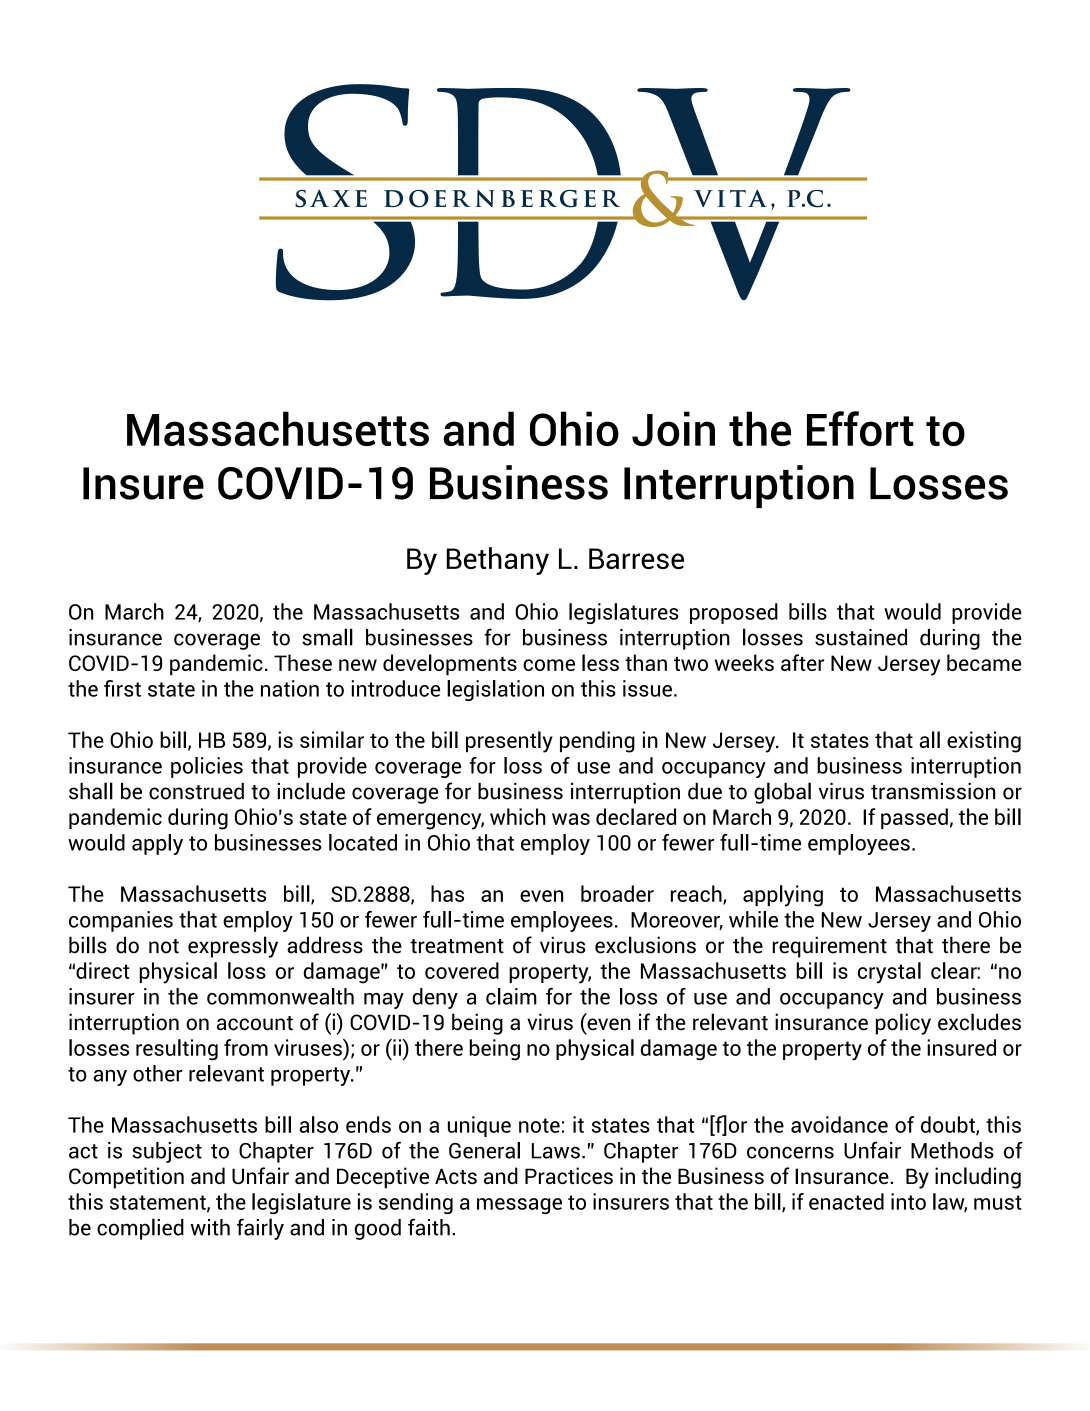 The height and width of the document is (1411, 1090). Describe the element at coordinates (519, 1206) in the document. I see `message` at that location.
